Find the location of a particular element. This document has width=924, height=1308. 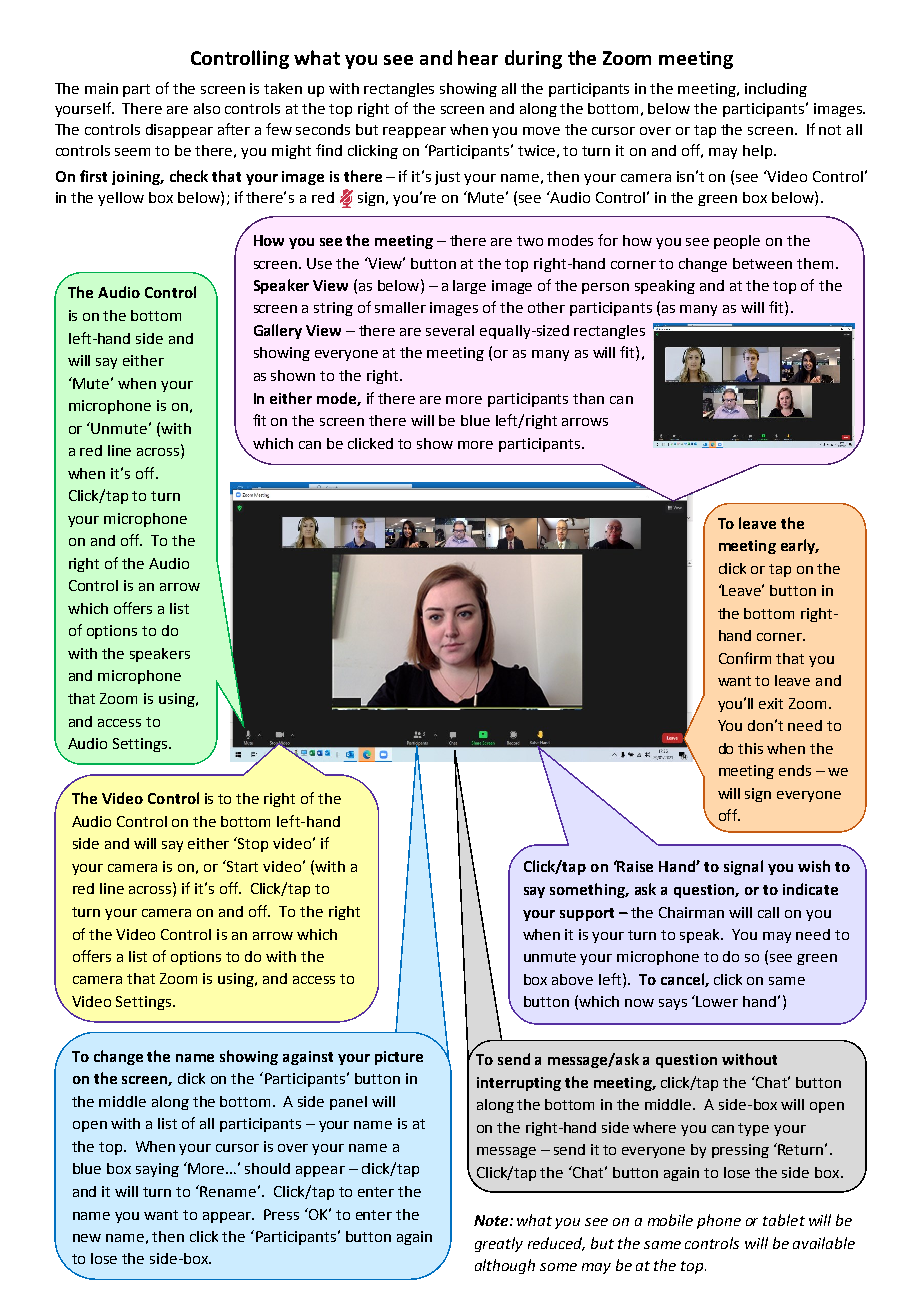

saying is located at coordinates (157, 1170).
